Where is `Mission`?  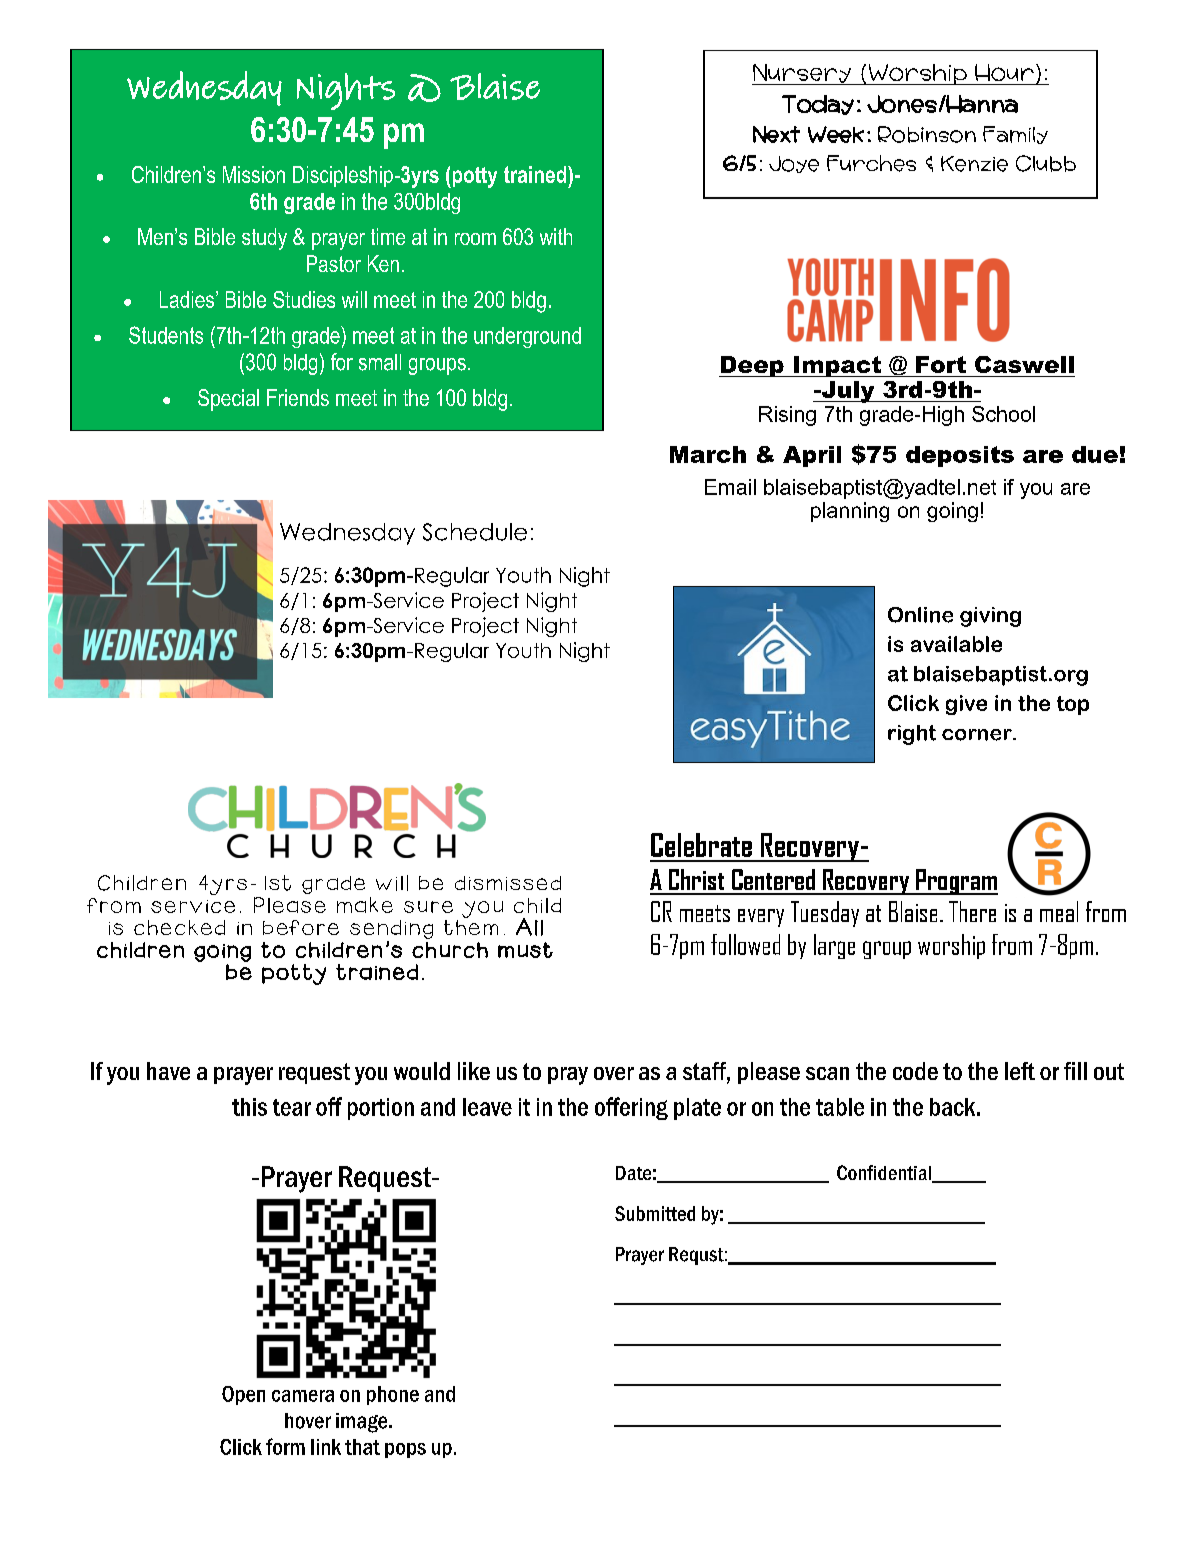 Mission is located at coordinates (254, 174).
